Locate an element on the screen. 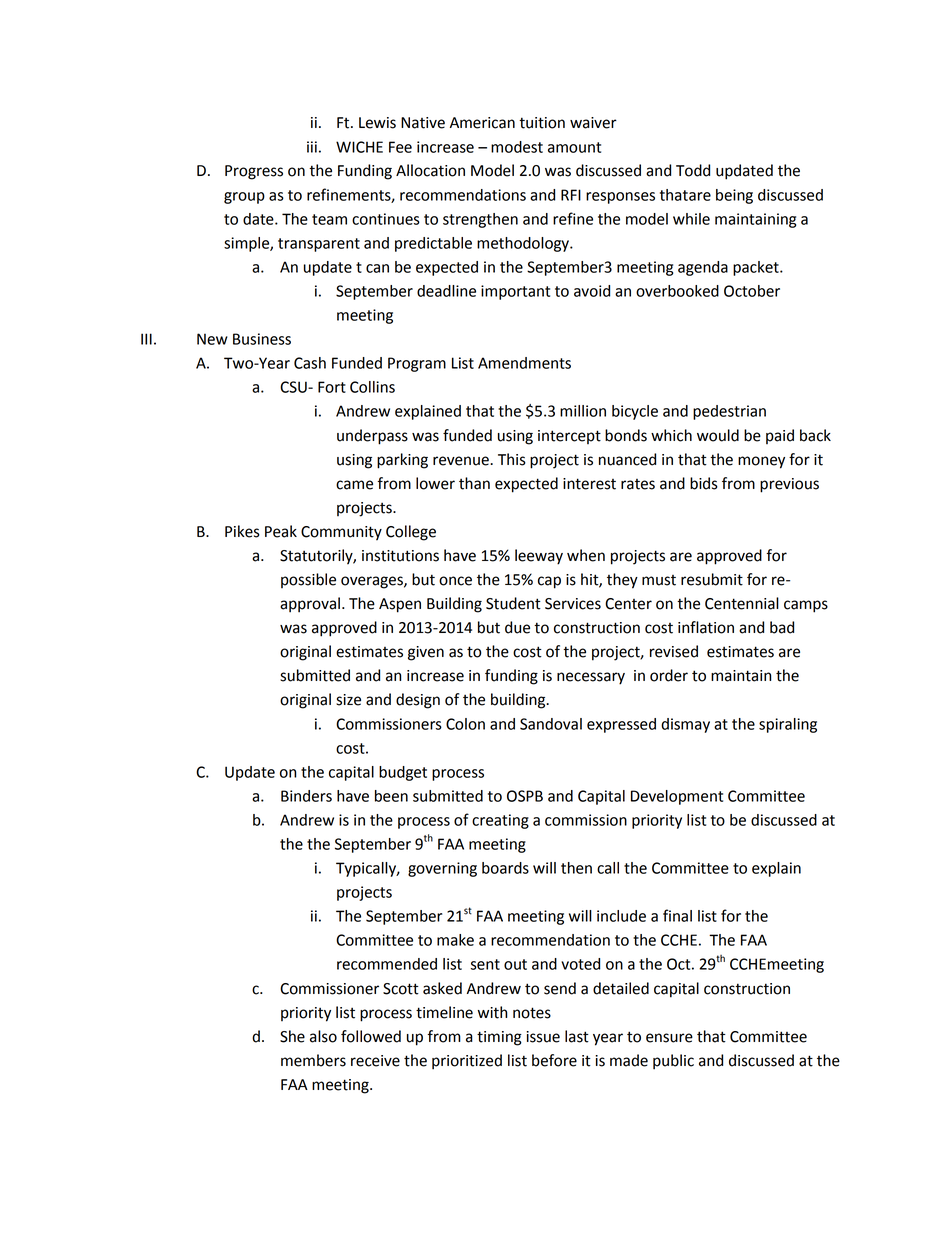 Image resolution: width=952 pixels, height=1233 pixels. This is located at coordinates (512, 459).
